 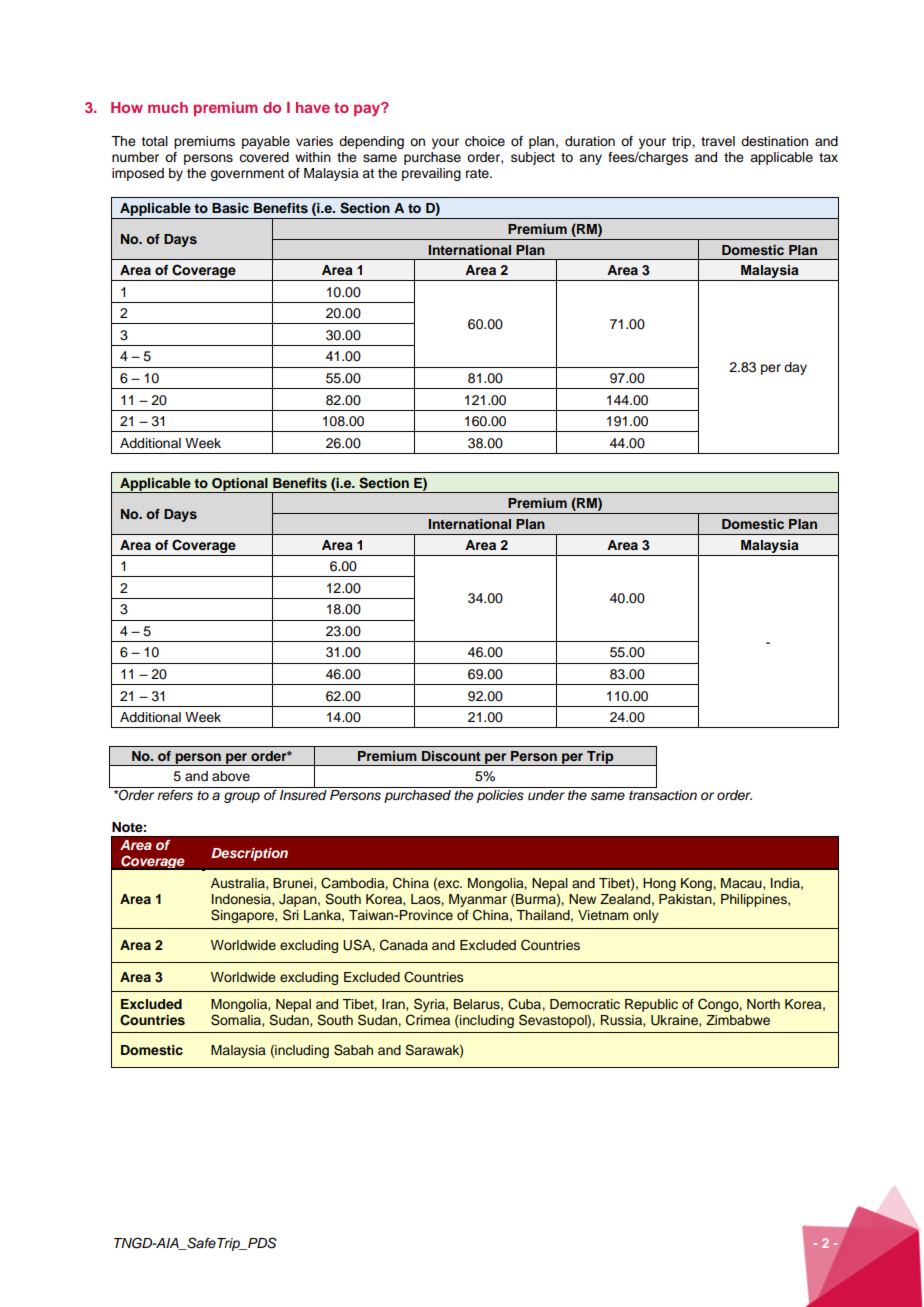 I want to click on policies, so click(x=500, y=796).
